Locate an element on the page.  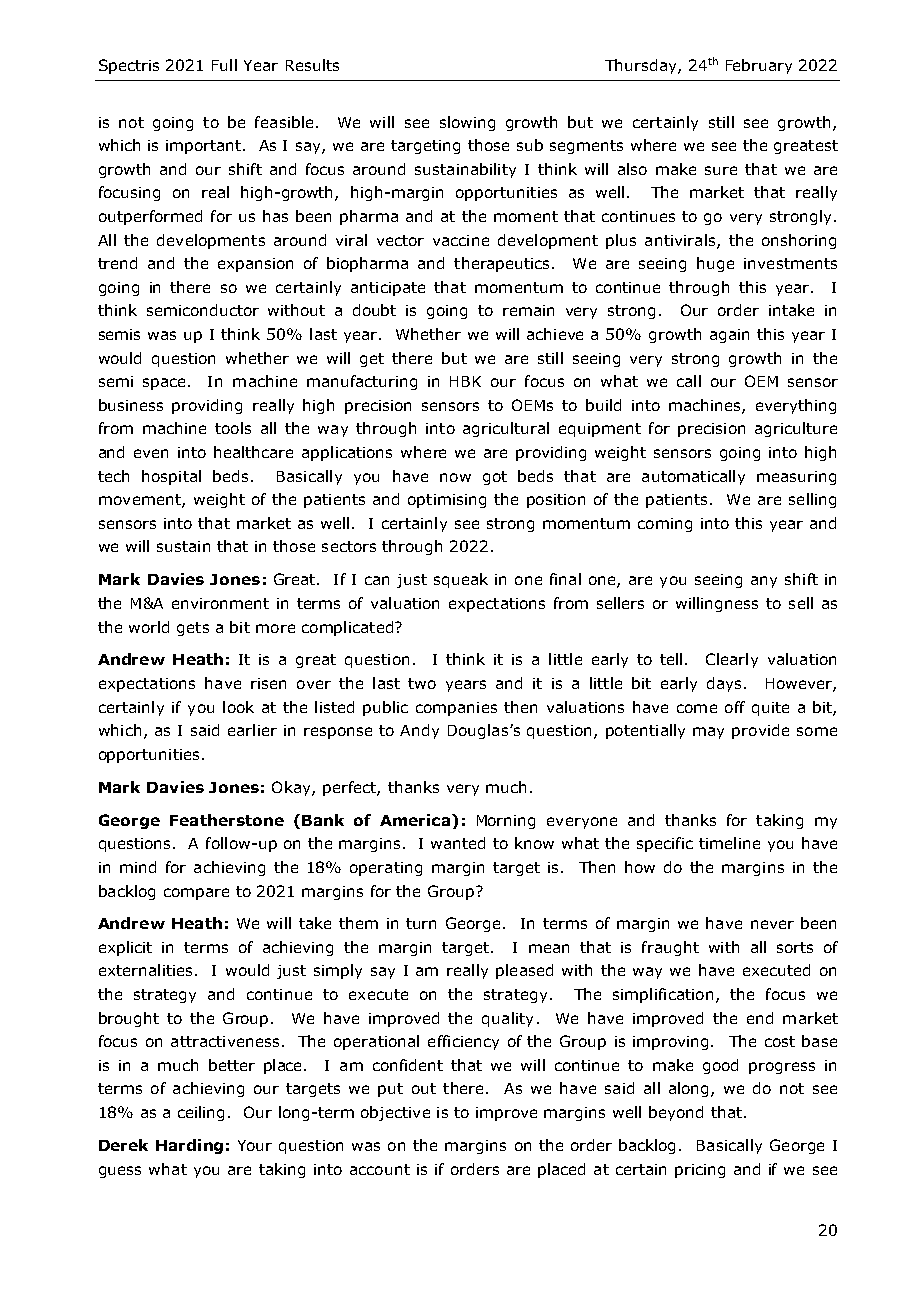
February is located at coordinates (759, 66).
